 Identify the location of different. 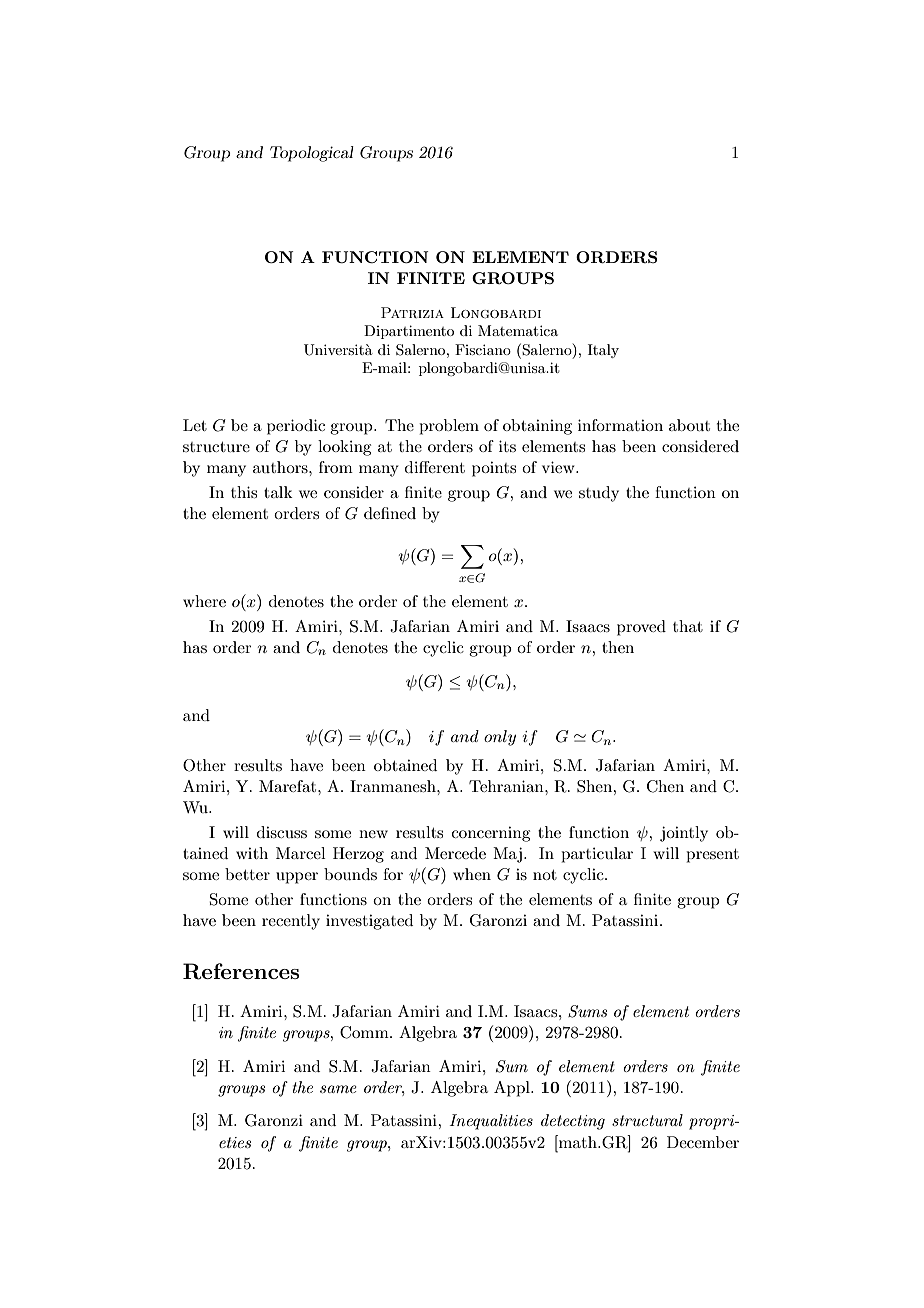
(435, 467).
